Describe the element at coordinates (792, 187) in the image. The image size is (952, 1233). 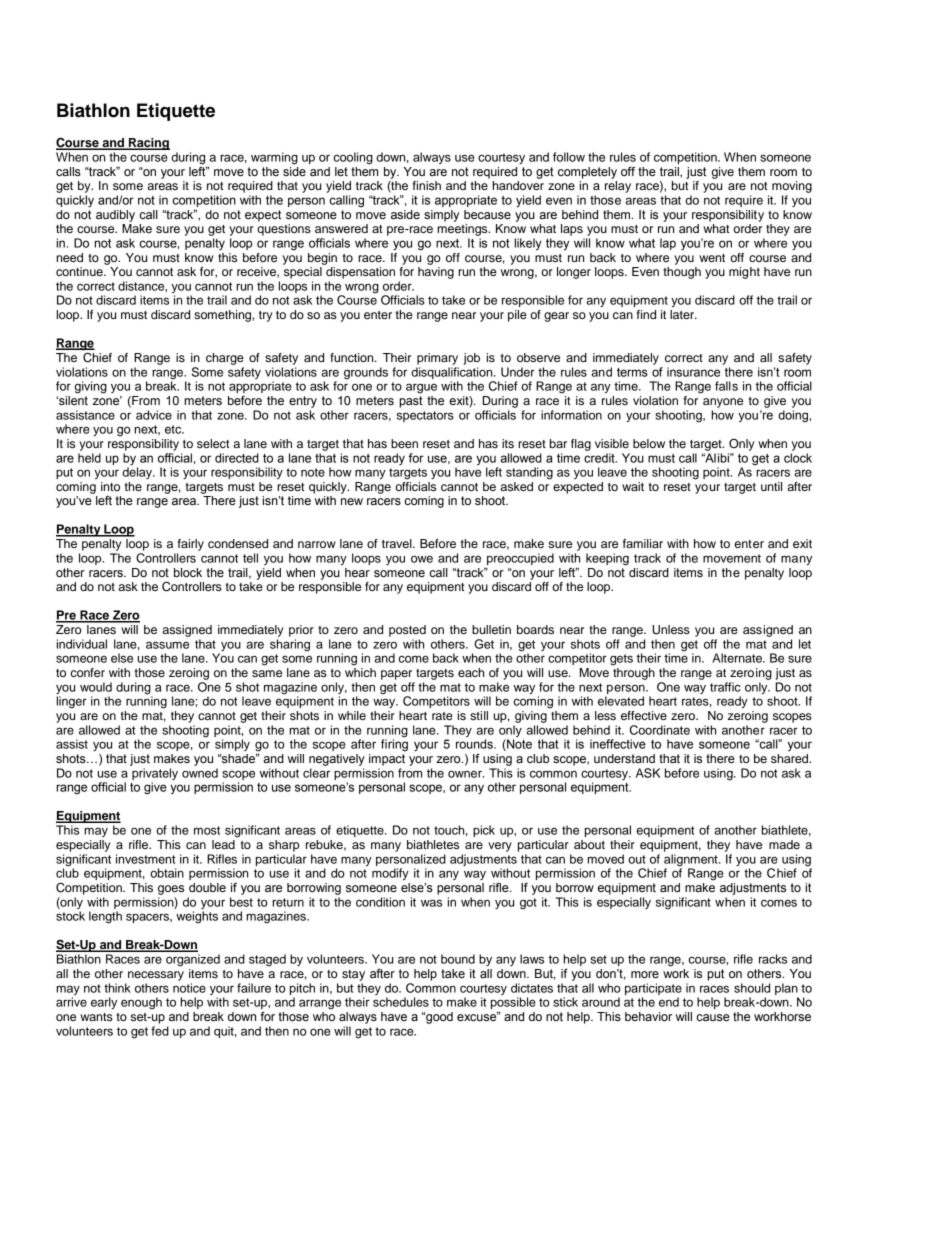
I see `moving` at that location.
